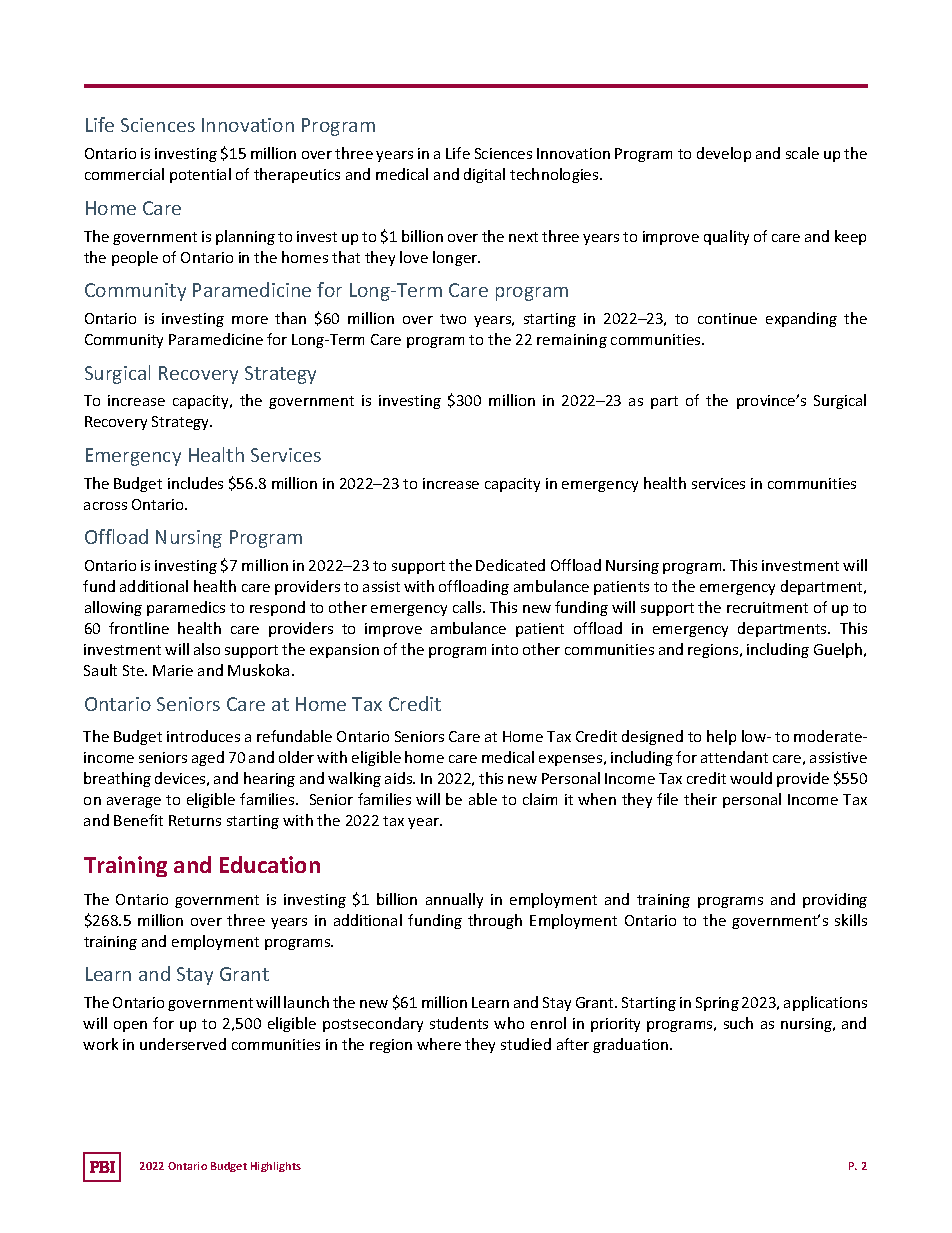 The height and width of the screenshot is (1233, 952). I want to click on would, so click(751, 778).
